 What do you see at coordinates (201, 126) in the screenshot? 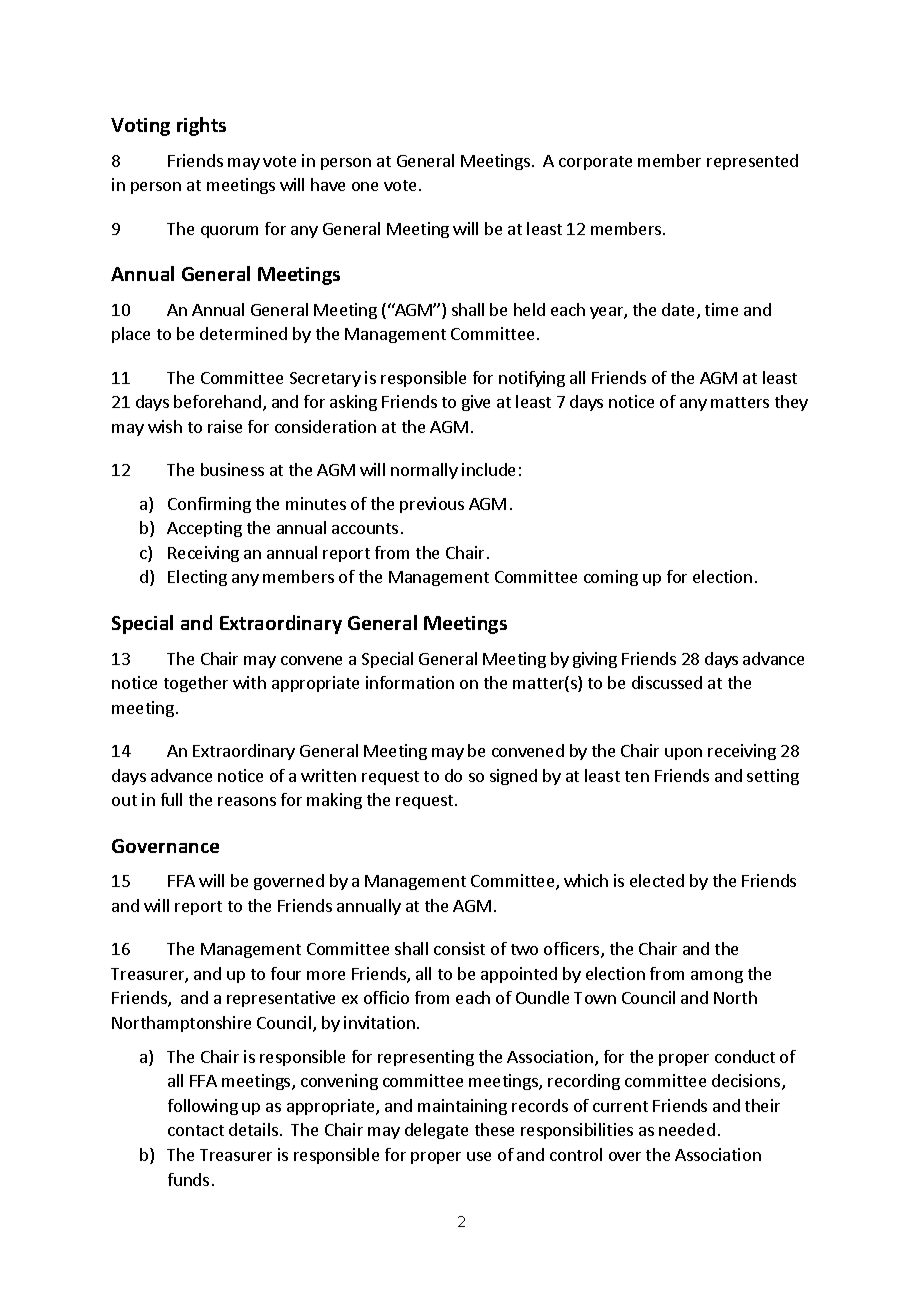
I see `rights` at bounding box center [201, 126].
